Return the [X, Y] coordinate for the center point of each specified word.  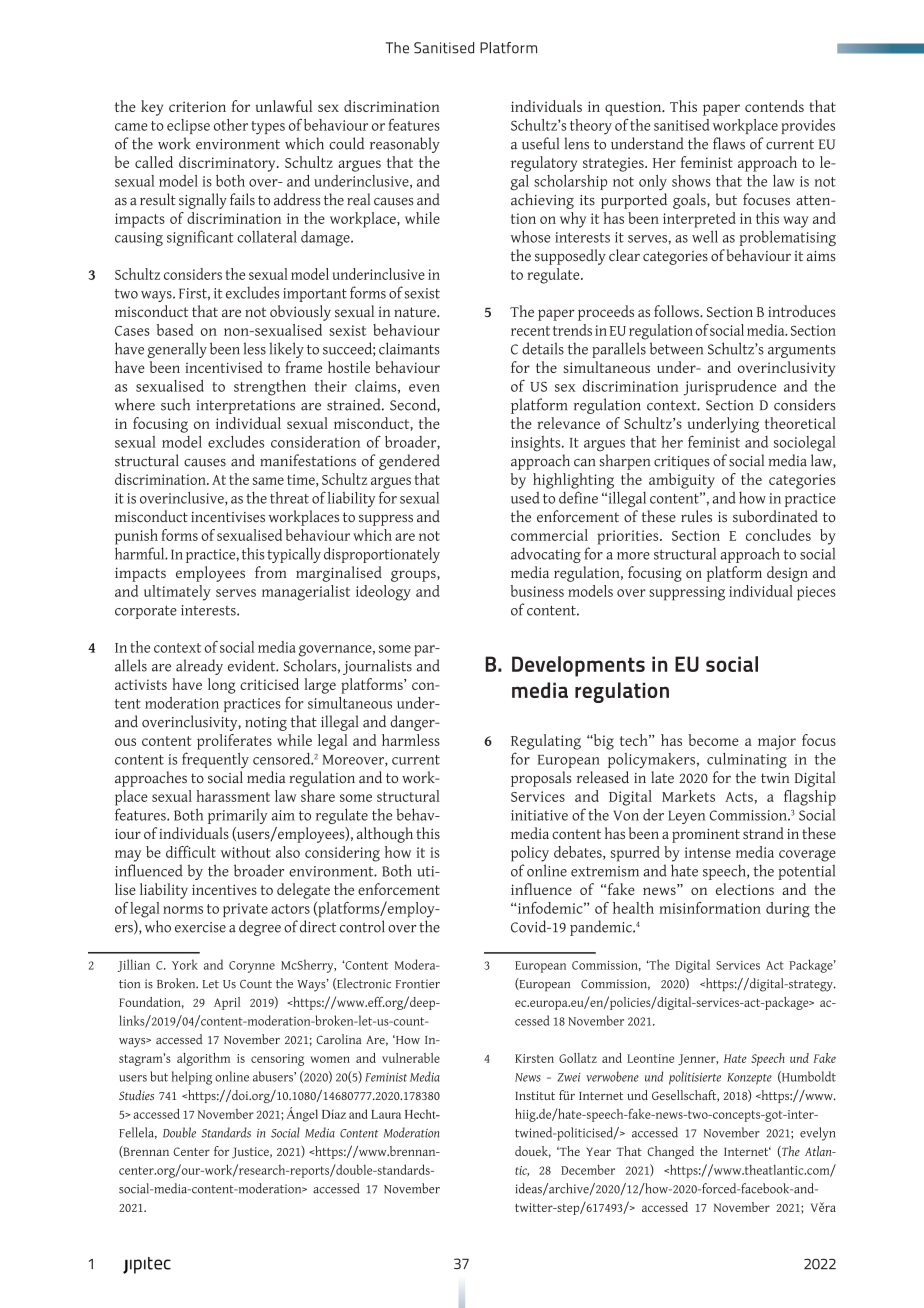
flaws [729, 143]
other [231, 125]
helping [192, 1078]
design [787, 574]
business [537, 591]
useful [540, 143]
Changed [671, 1152]
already [199, 667]
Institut [535, 1095]
